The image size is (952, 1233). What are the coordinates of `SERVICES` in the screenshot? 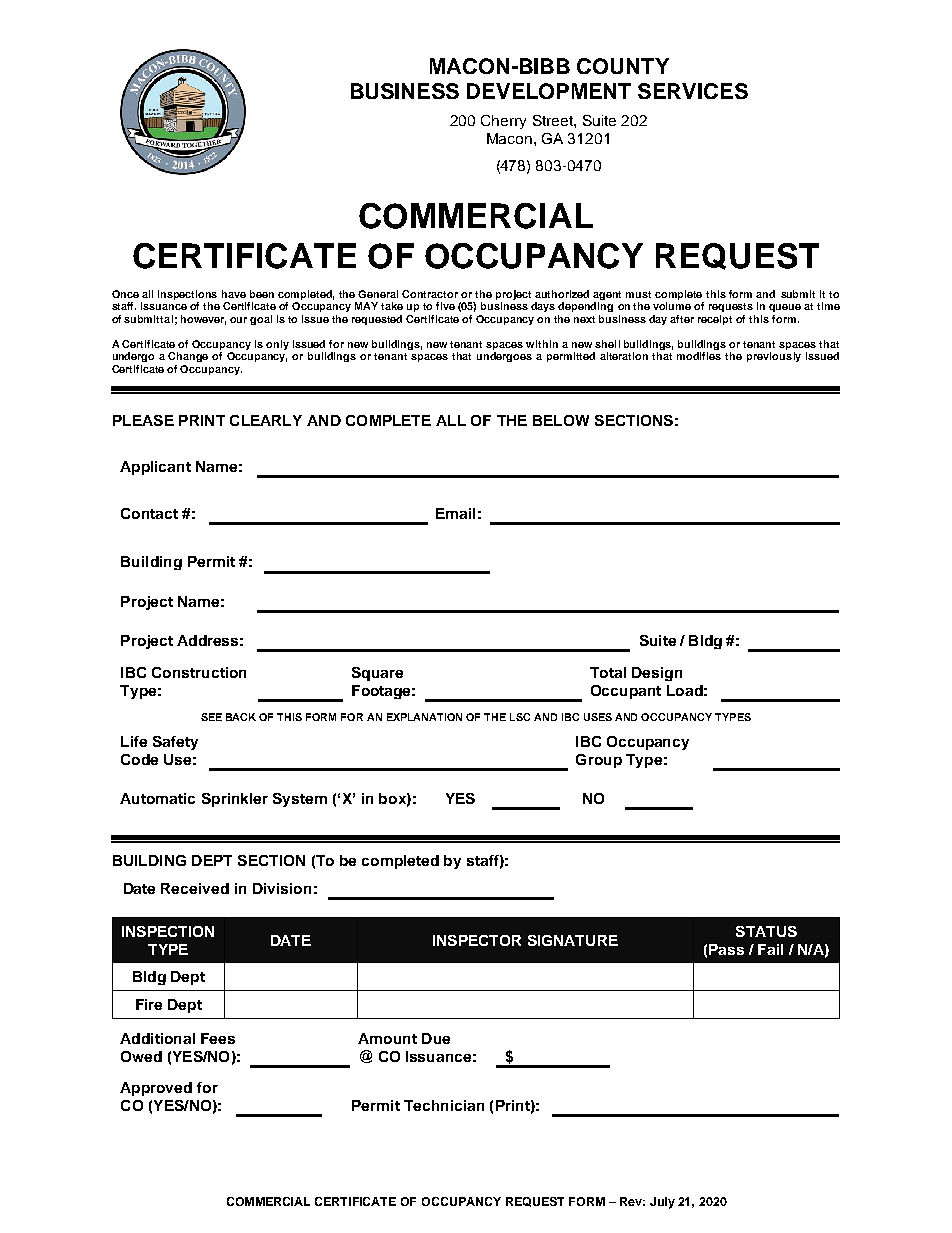 It's located at (693, 91).
